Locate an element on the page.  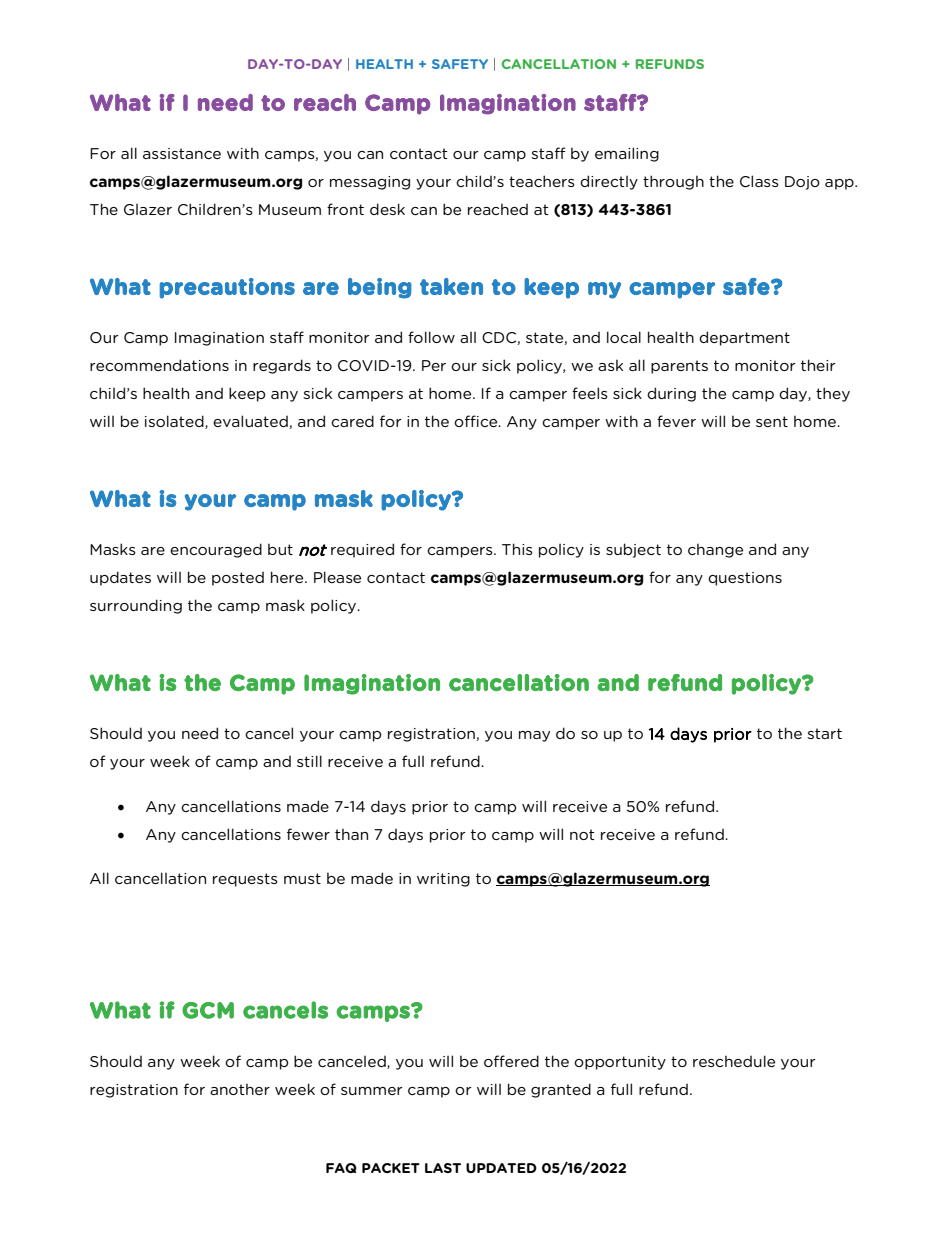
teachers is located at coordinates (542, 181).
